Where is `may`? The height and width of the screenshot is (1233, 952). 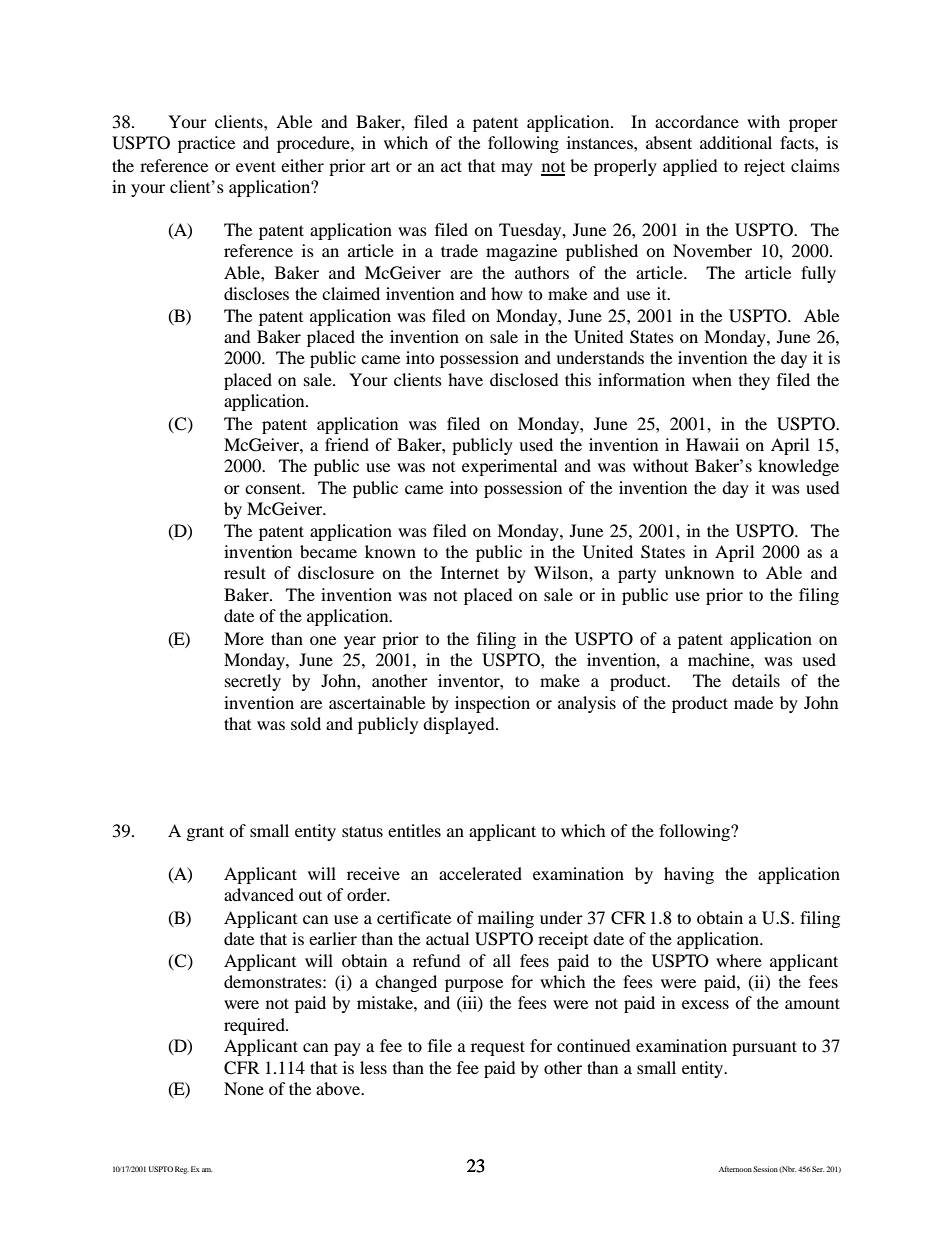
may is located at coordinates (517, 169).
